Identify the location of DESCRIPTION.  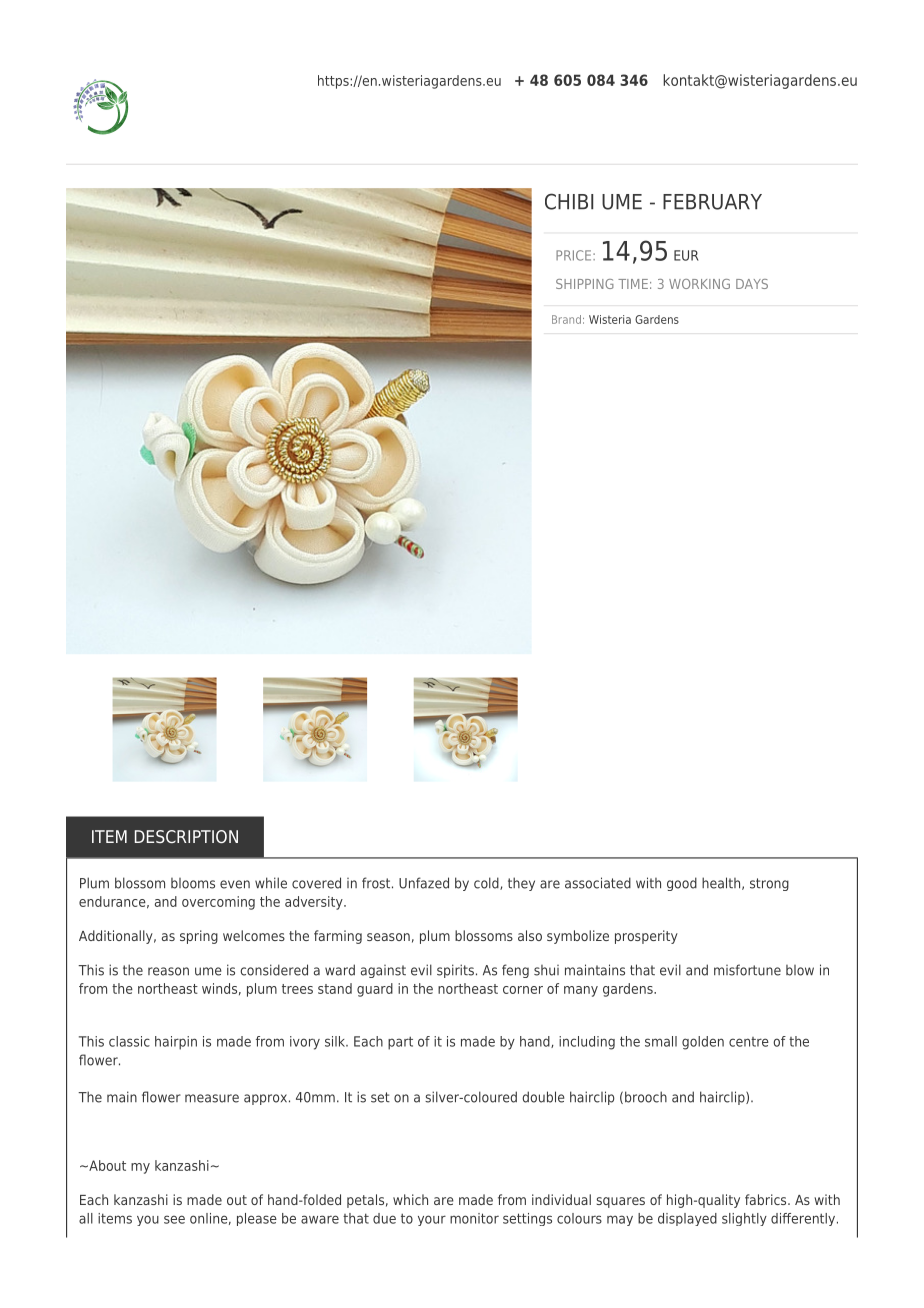
(186, 836).
